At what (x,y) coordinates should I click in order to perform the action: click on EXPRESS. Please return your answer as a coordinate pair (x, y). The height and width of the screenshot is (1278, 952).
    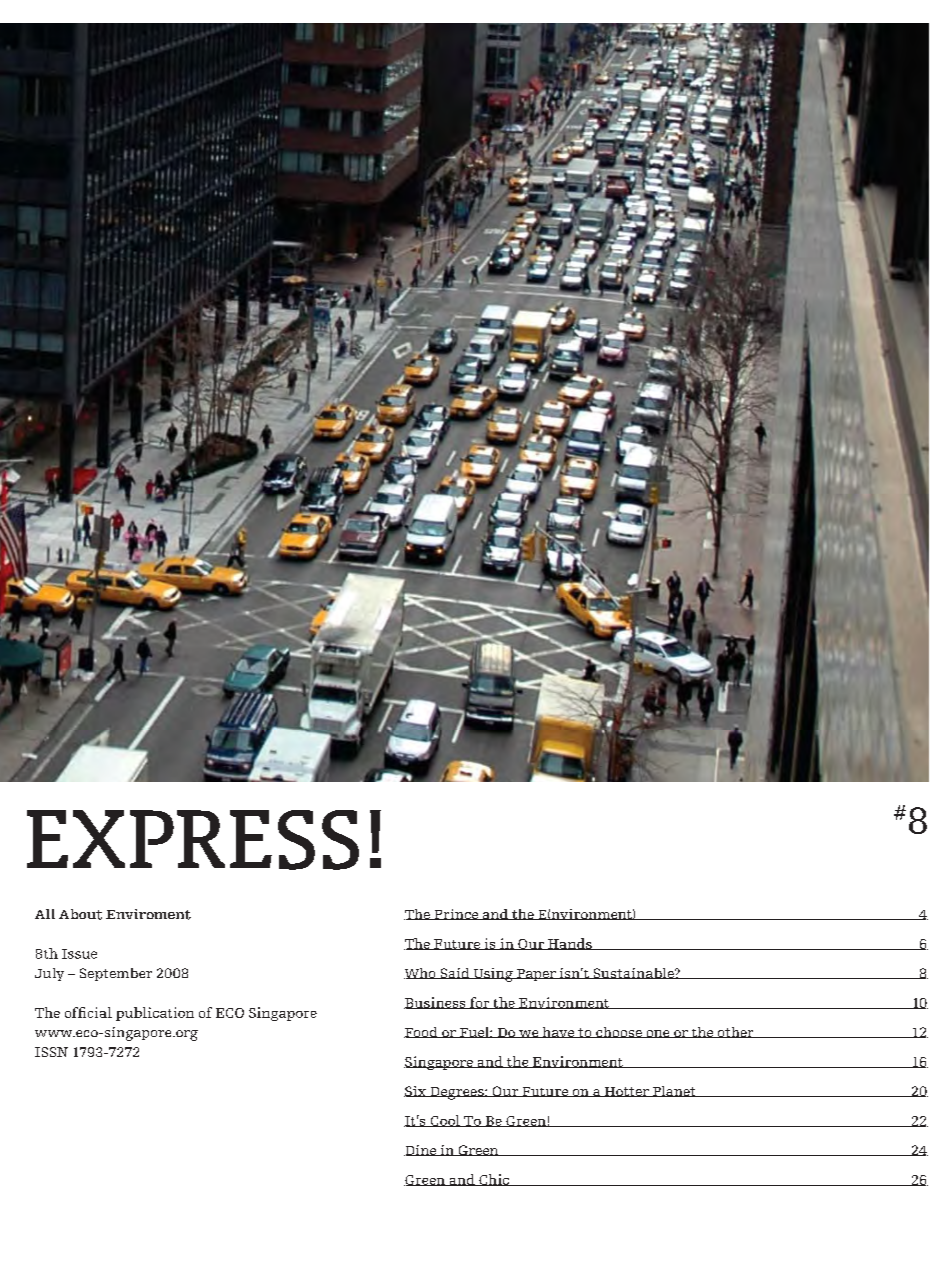
    Looking at the image, I should click on (193, 840).
